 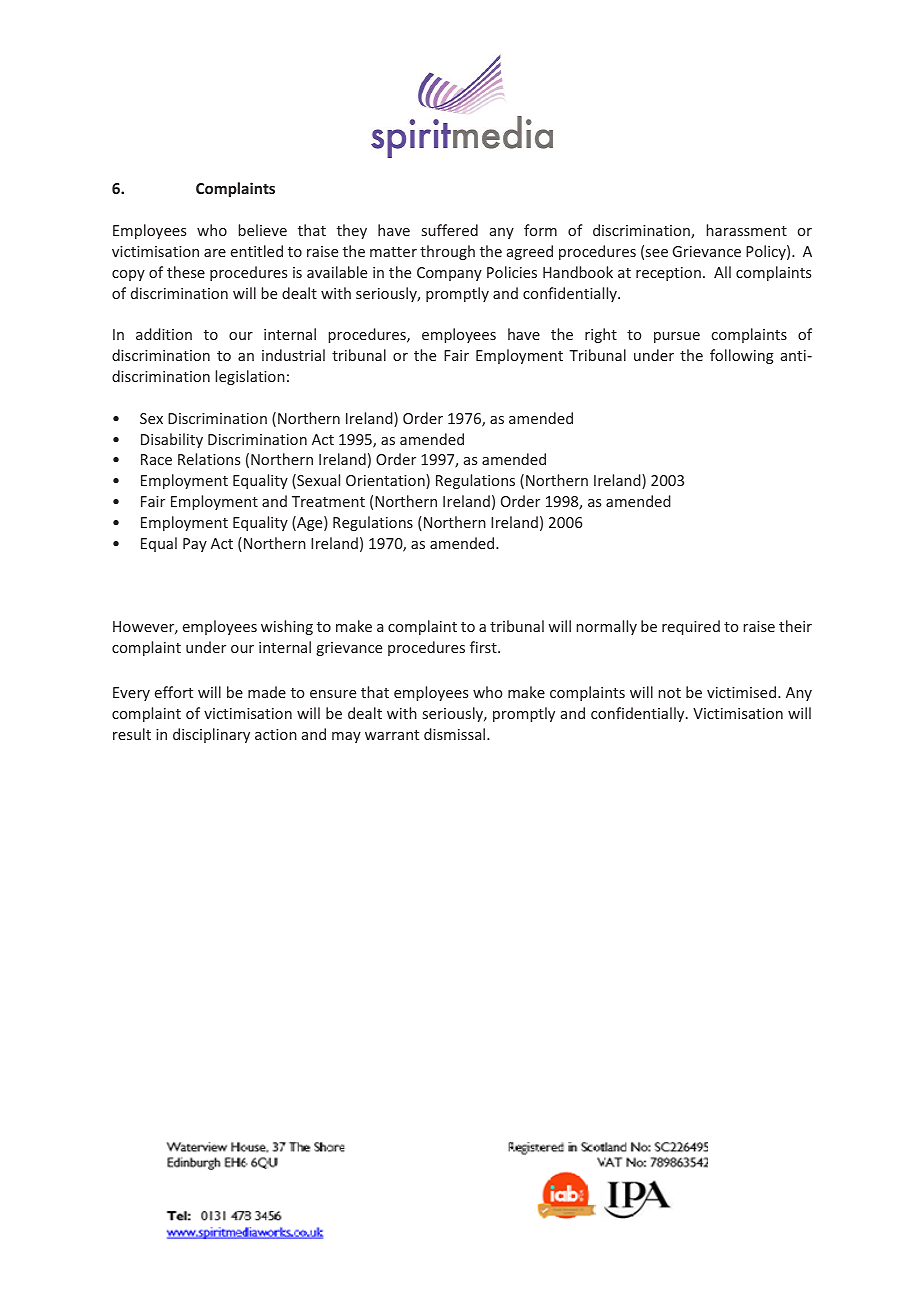 What do you see at coordinates (795, 626) in the screenshot?
I see `their` at bounding box center [795, 626].
